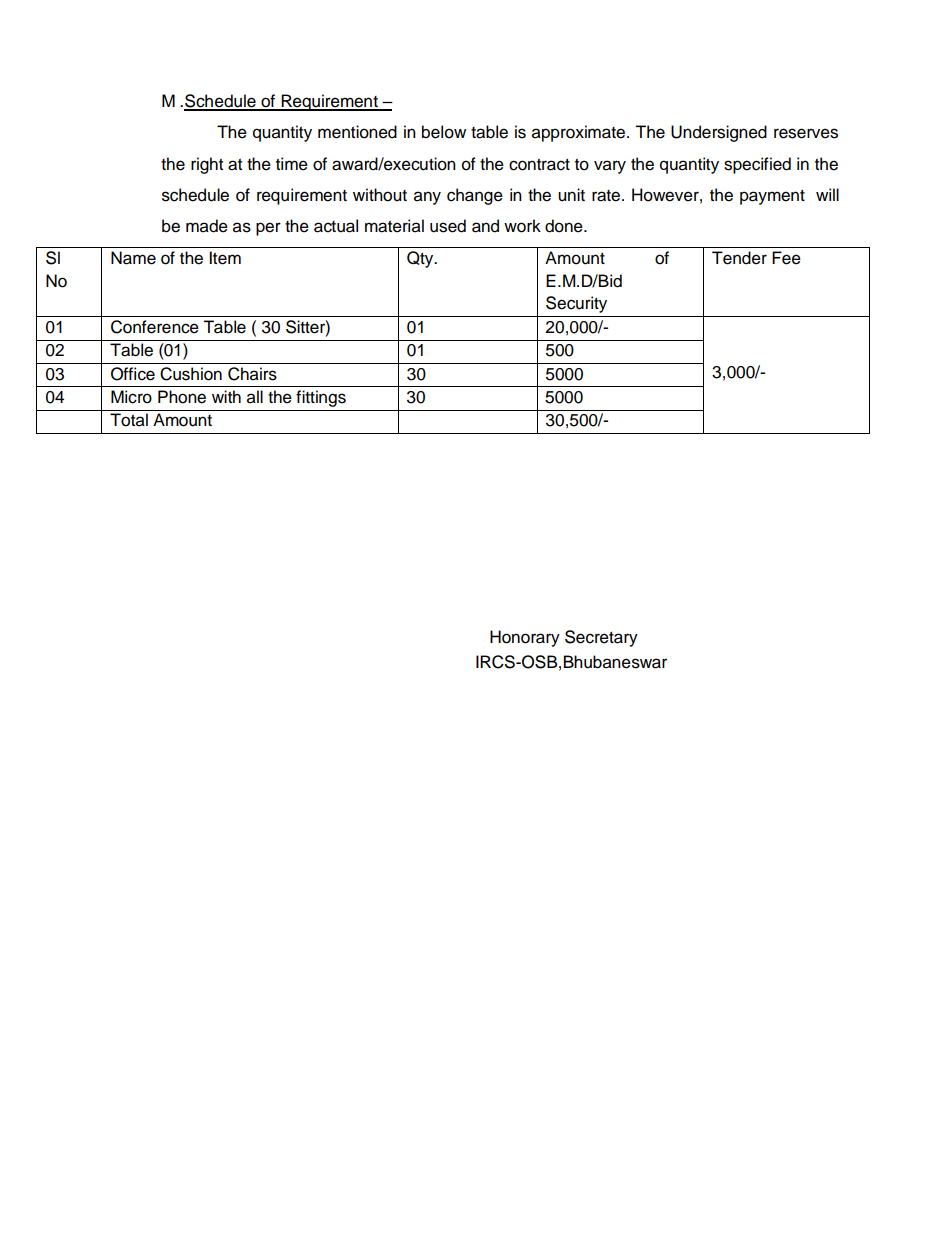 This image has width=952, height=1233. Describe the element at coordinates (739, 258) in the image. I see `Tender` at that location.
